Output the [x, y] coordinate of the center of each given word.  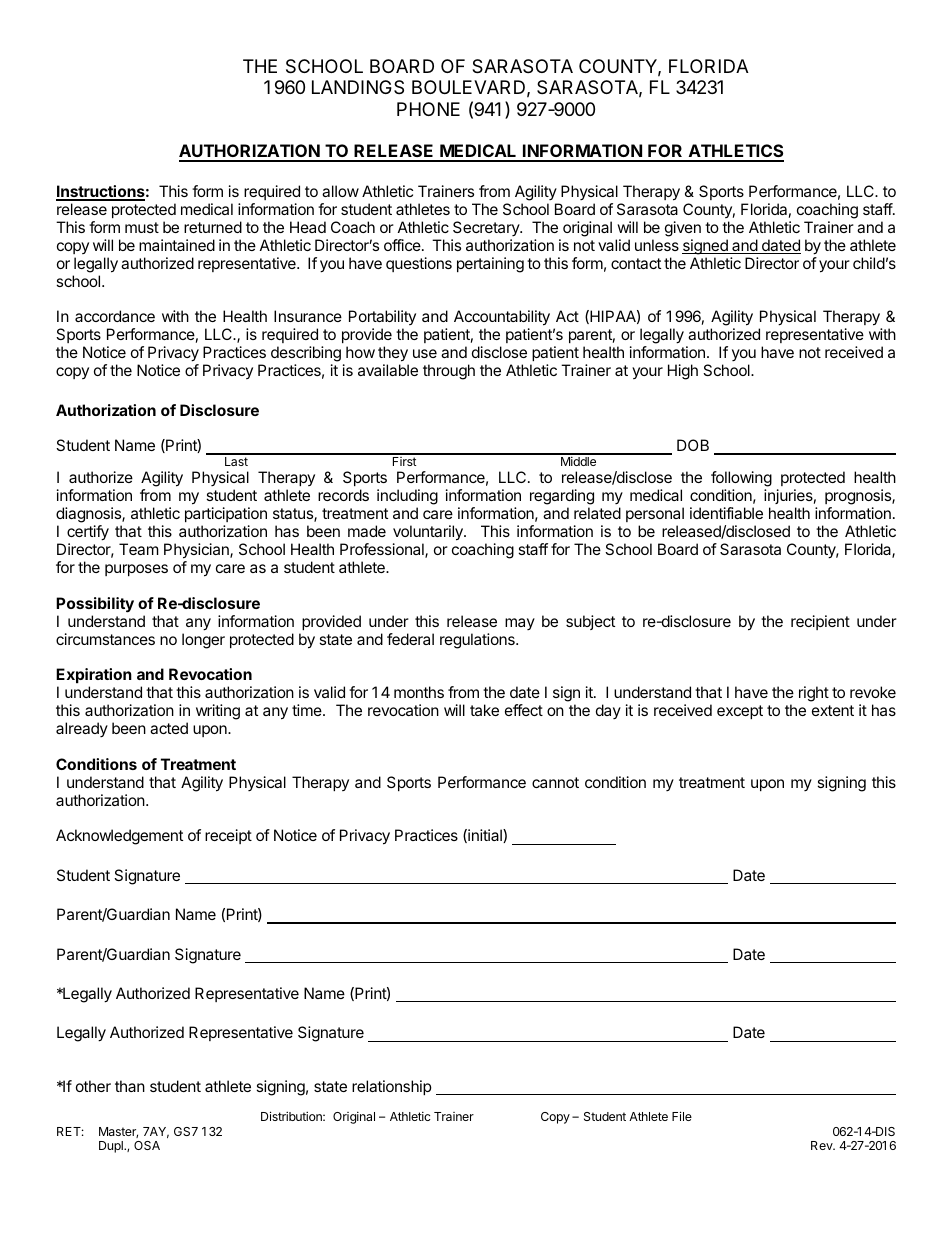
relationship [392, 1087]
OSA [147, 1145]
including [407, 498]
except [740, 712]
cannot [555, 782]
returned [213, 227]
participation [226, 514]
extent [833, 710]
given [683, 229]
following [741, 480]
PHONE [428, 109]
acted [169, 728]
